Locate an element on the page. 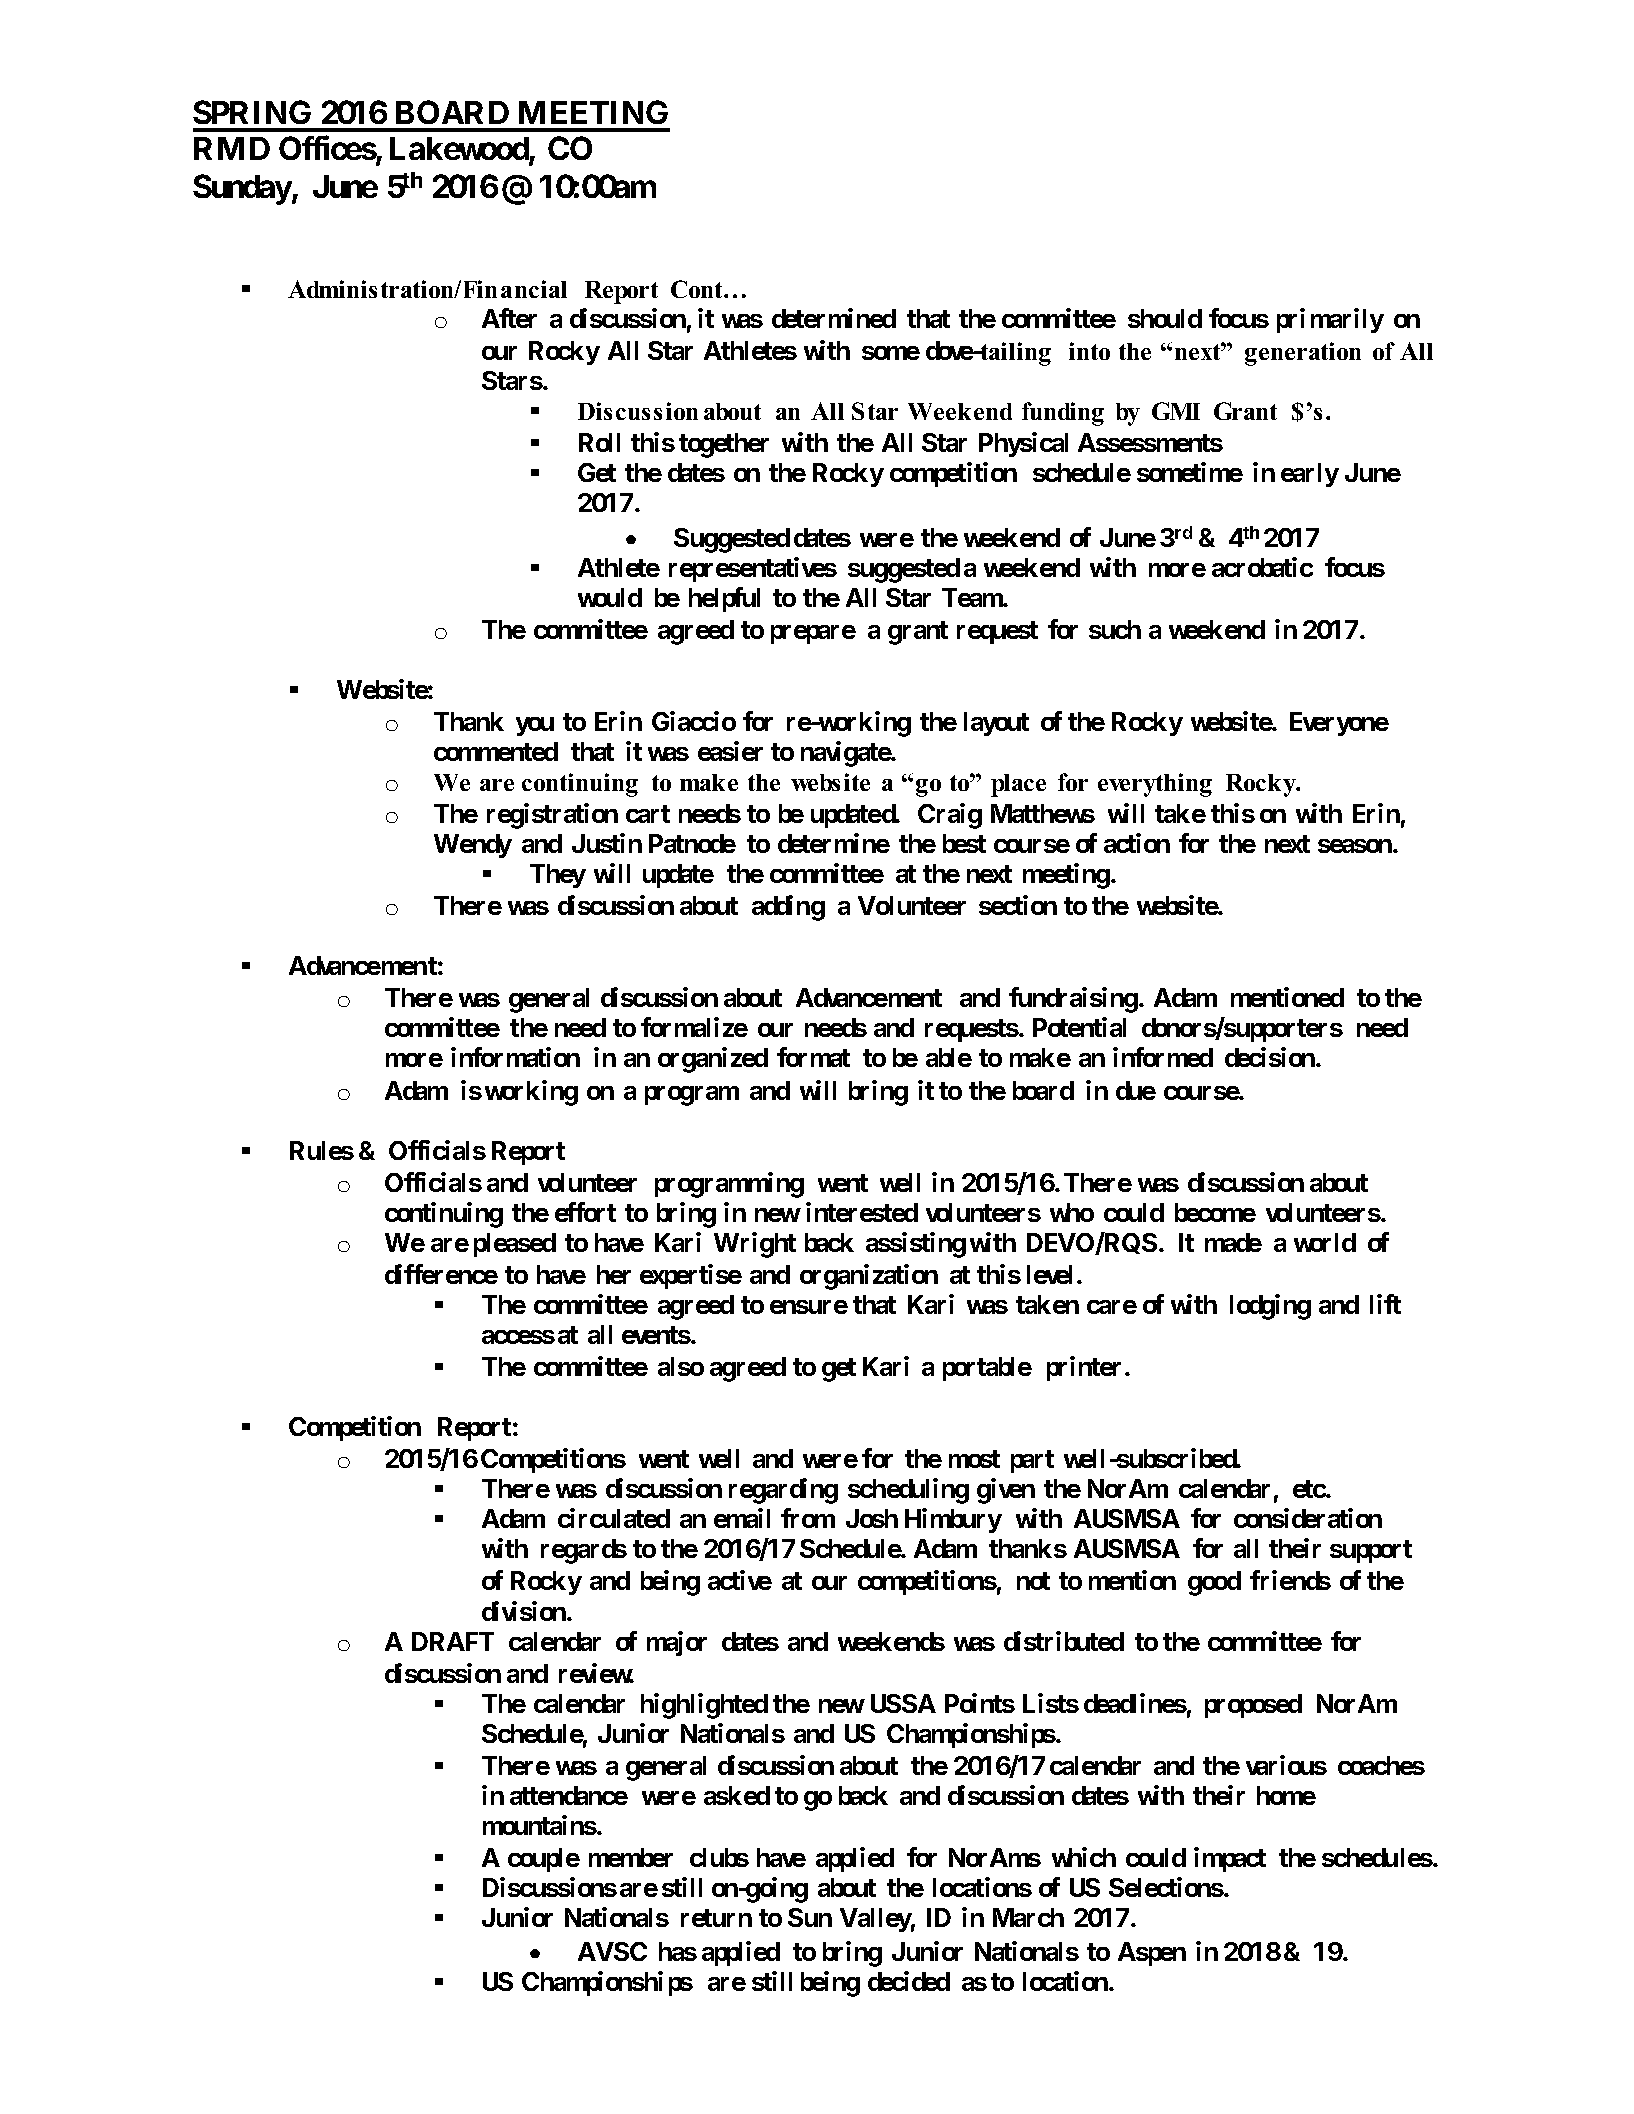 Image resolution: width=1634 pixels, height=2114 pixels. helpful is located at coordinates (724, 599).
